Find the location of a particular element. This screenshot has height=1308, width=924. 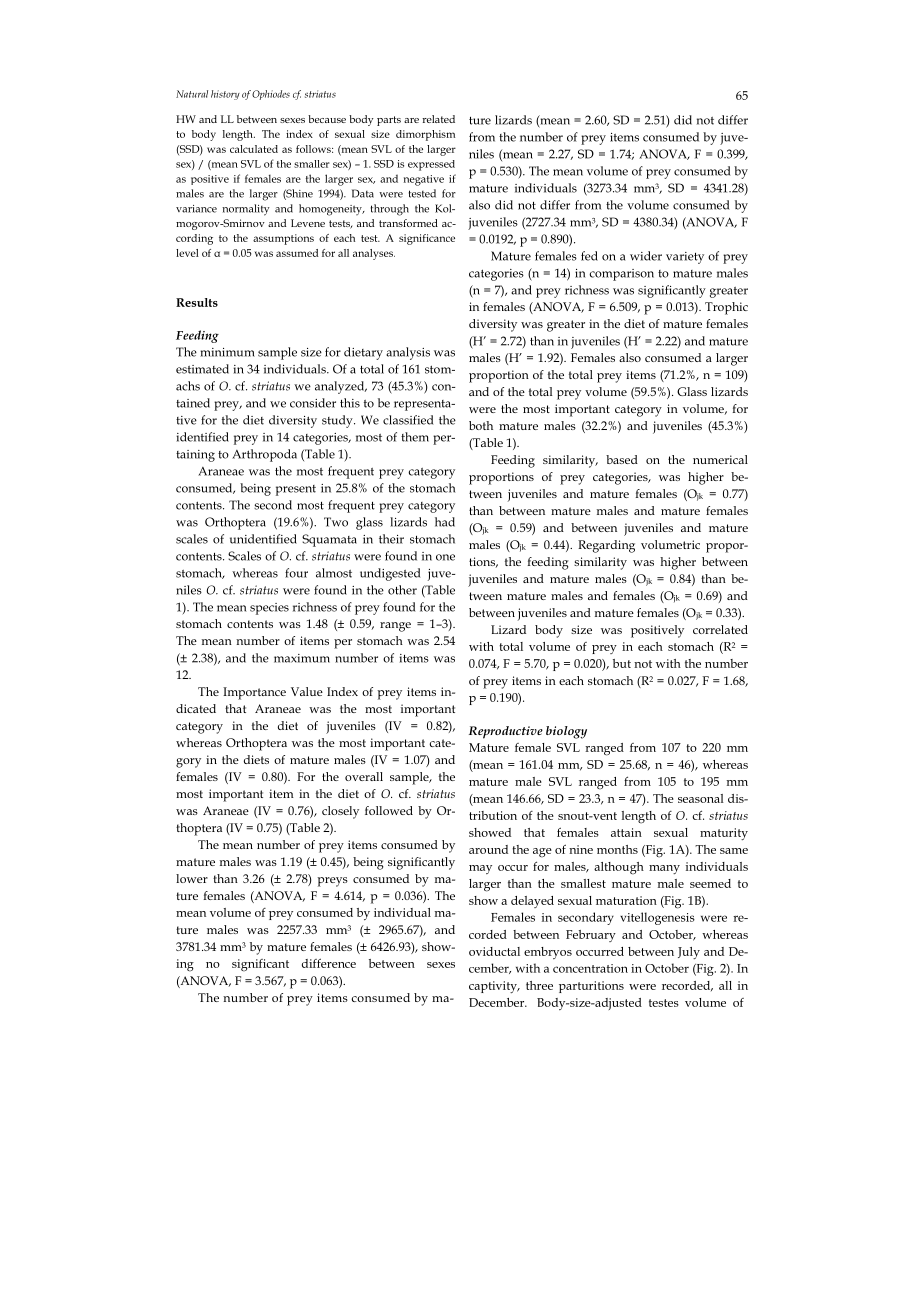

analysis is located at coordinates (408, 353).
